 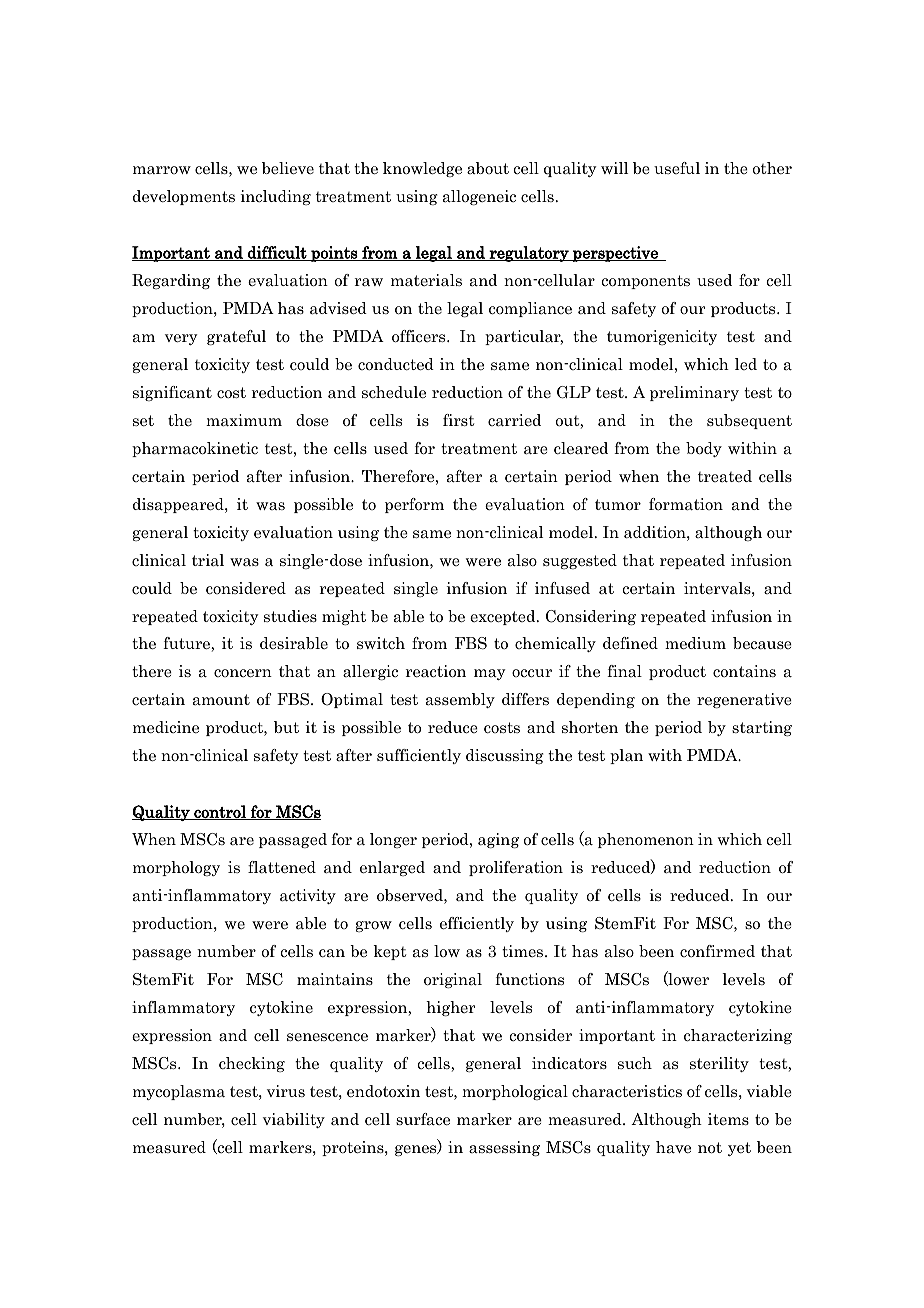 What do you see at coordinates (498, 840) in the document?
I see `aging` at bounding box center [498, 840].
